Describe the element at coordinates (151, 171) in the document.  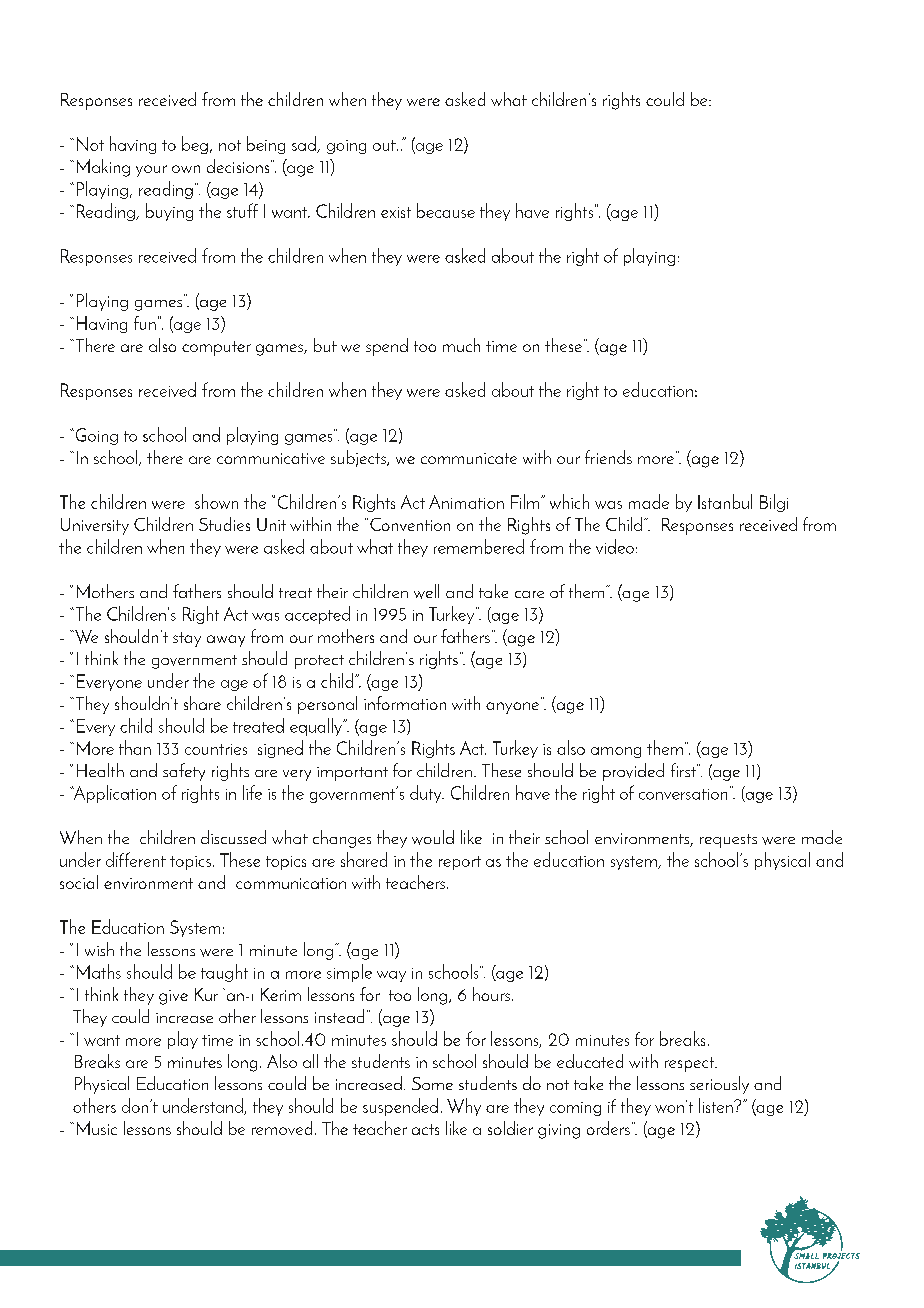
I see `your` at that location.
